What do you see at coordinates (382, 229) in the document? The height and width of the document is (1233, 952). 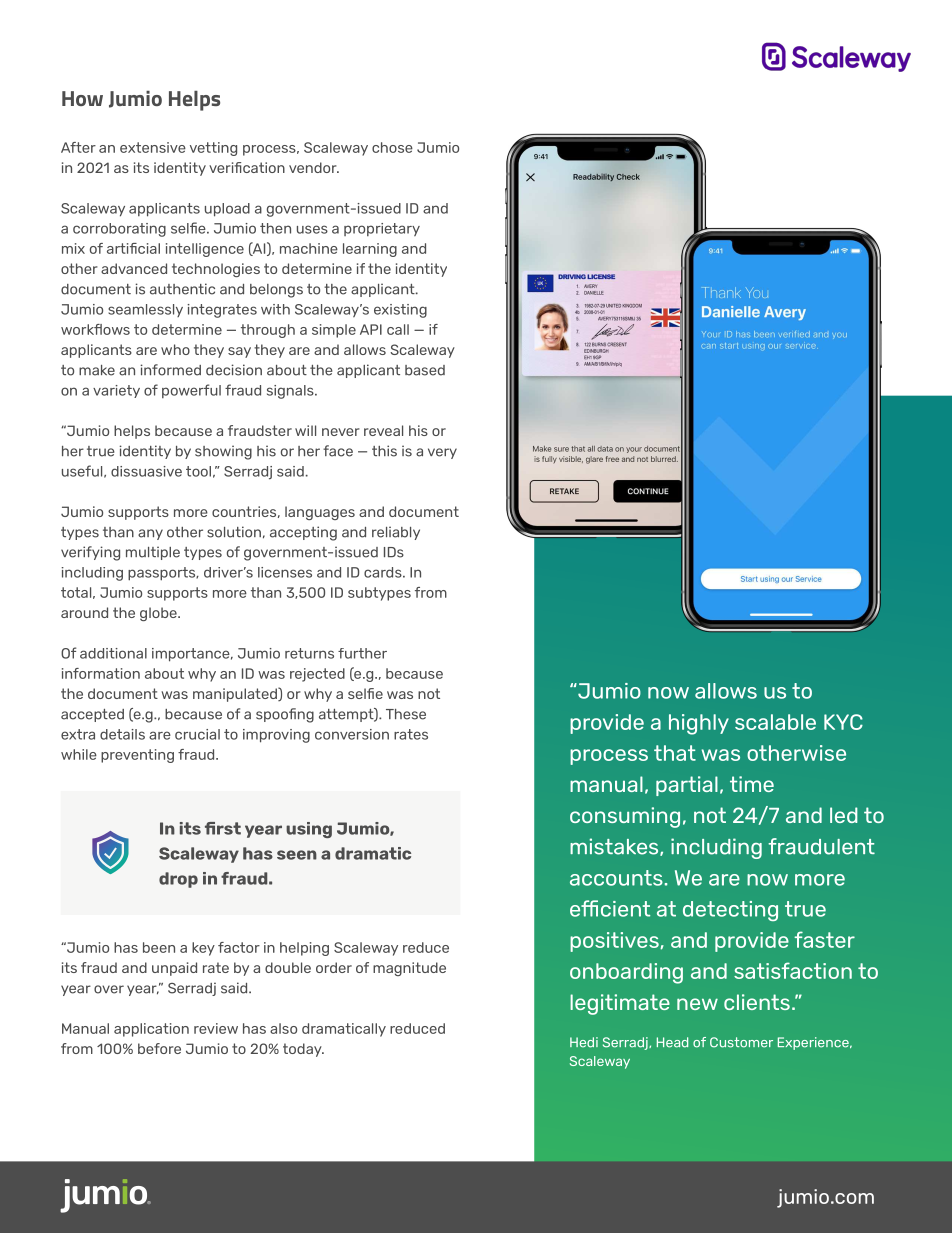 I see `proprietary` at bounding box center [382, 229].
